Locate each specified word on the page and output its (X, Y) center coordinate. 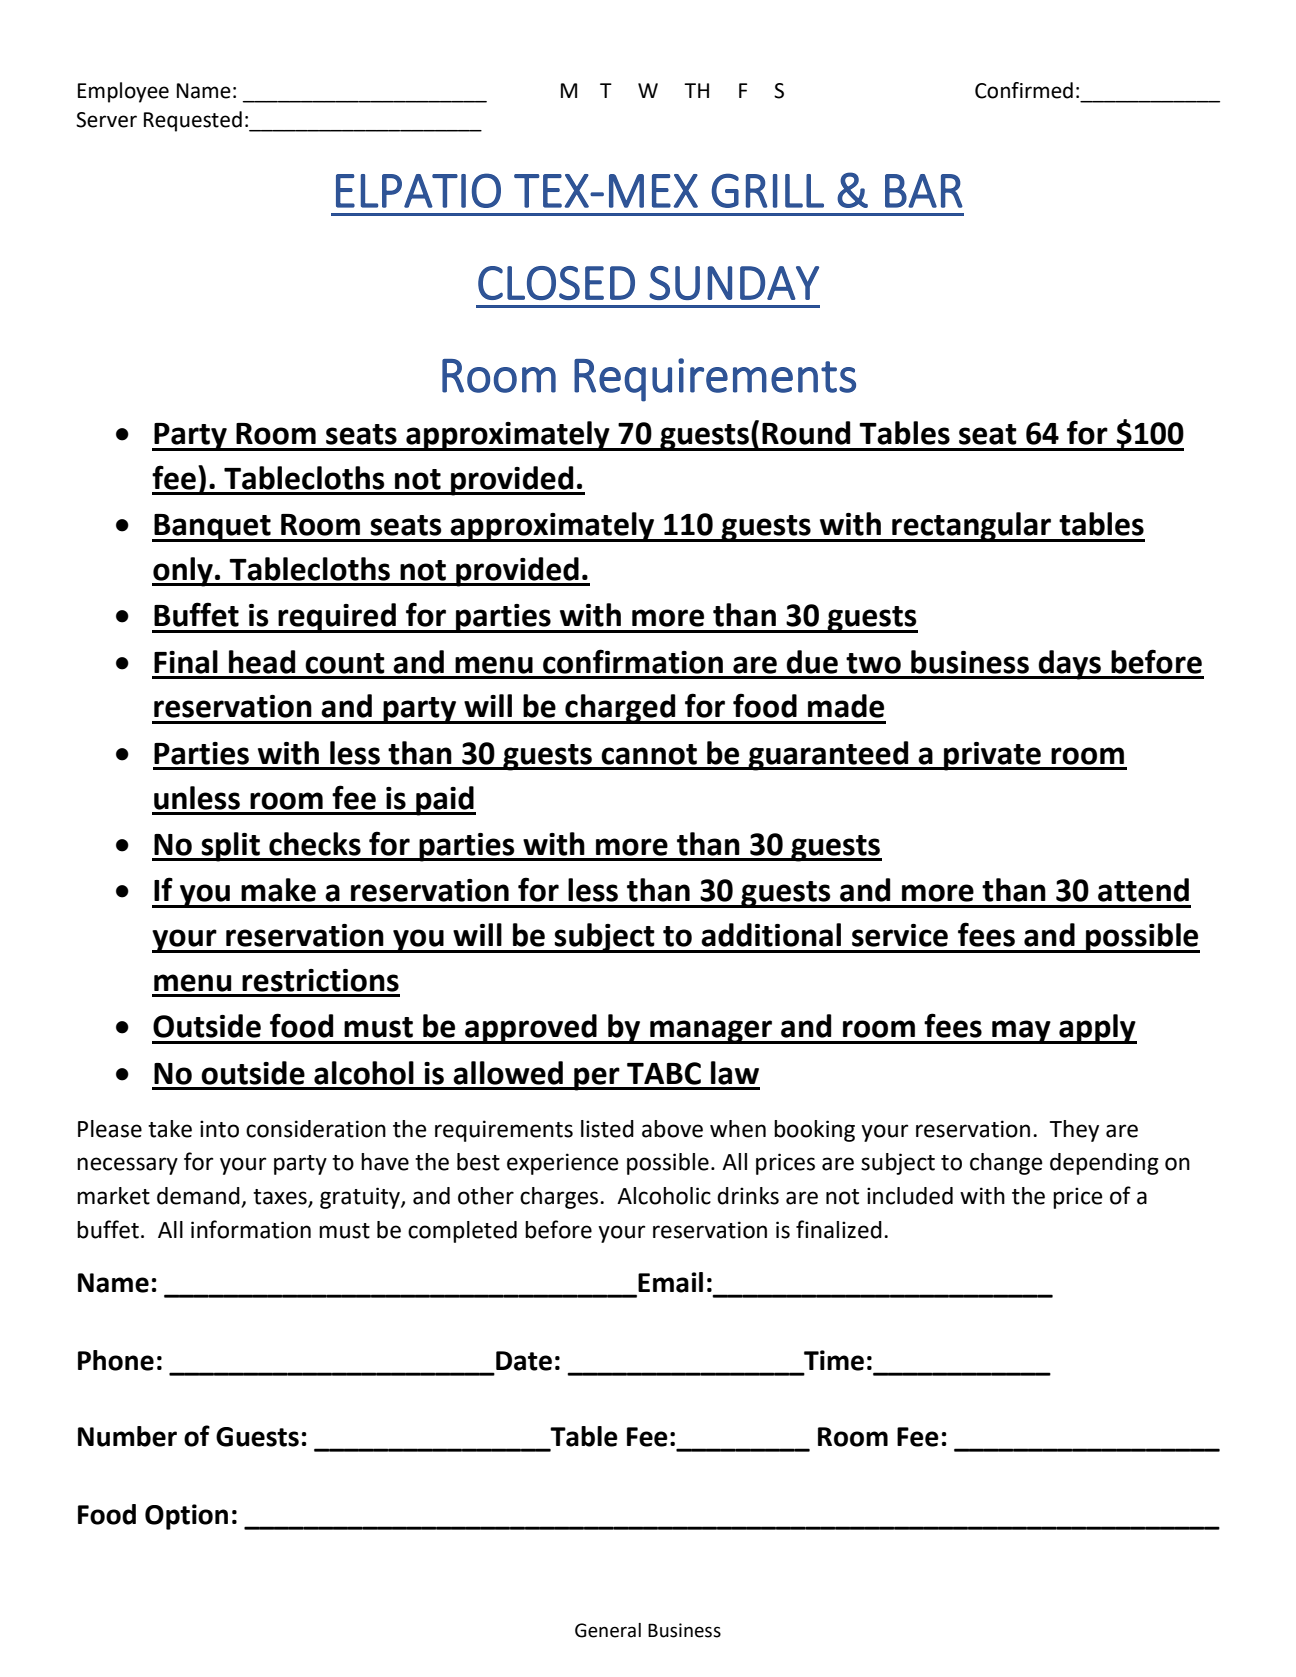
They (1074, 1131)
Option (186, 1517)
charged (620, 709)
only (183, 572)
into (219, 1129)
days (1070, 665)
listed (607, 1129)
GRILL (768, 190)
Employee (123, 92)
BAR (924, 191)
